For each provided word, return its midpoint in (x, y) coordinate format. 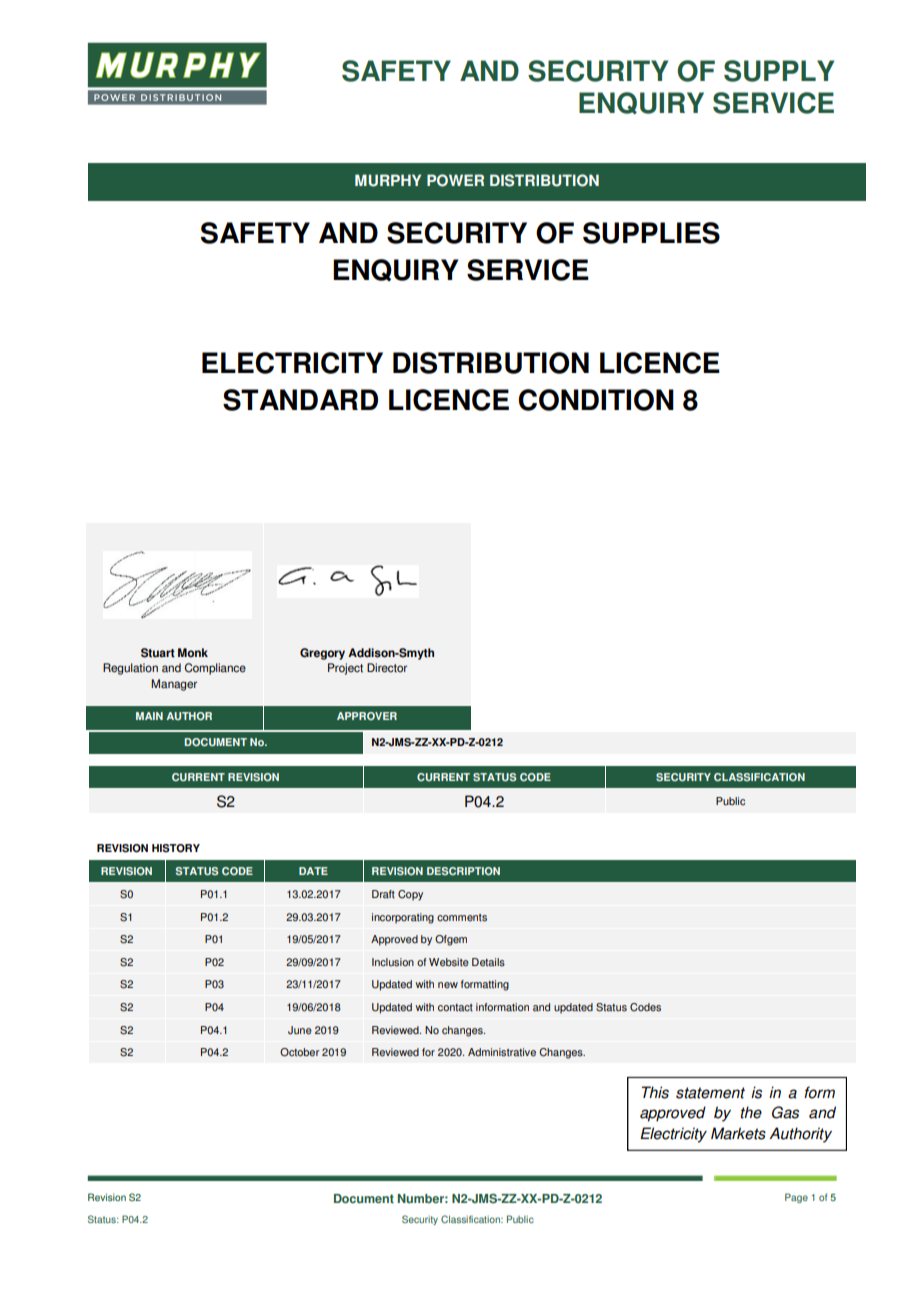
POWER (455, 180)
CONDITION (596, 400)
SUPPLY (779, 71)
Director (387, 668)
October (299, 1052)
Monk (193, 653)
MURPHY (388, 180)
